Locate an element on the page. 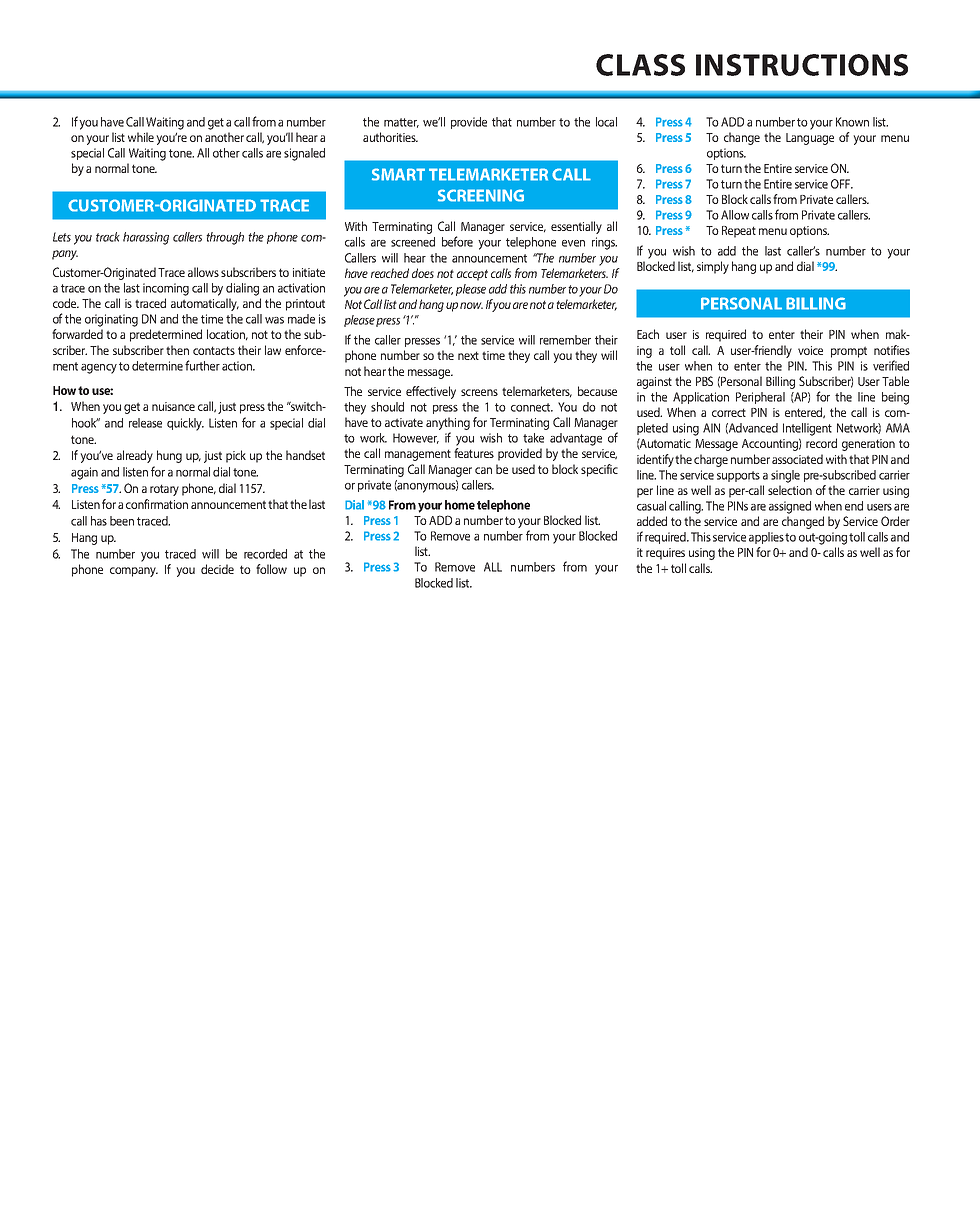  matter is located at coordinates (401, 123).
